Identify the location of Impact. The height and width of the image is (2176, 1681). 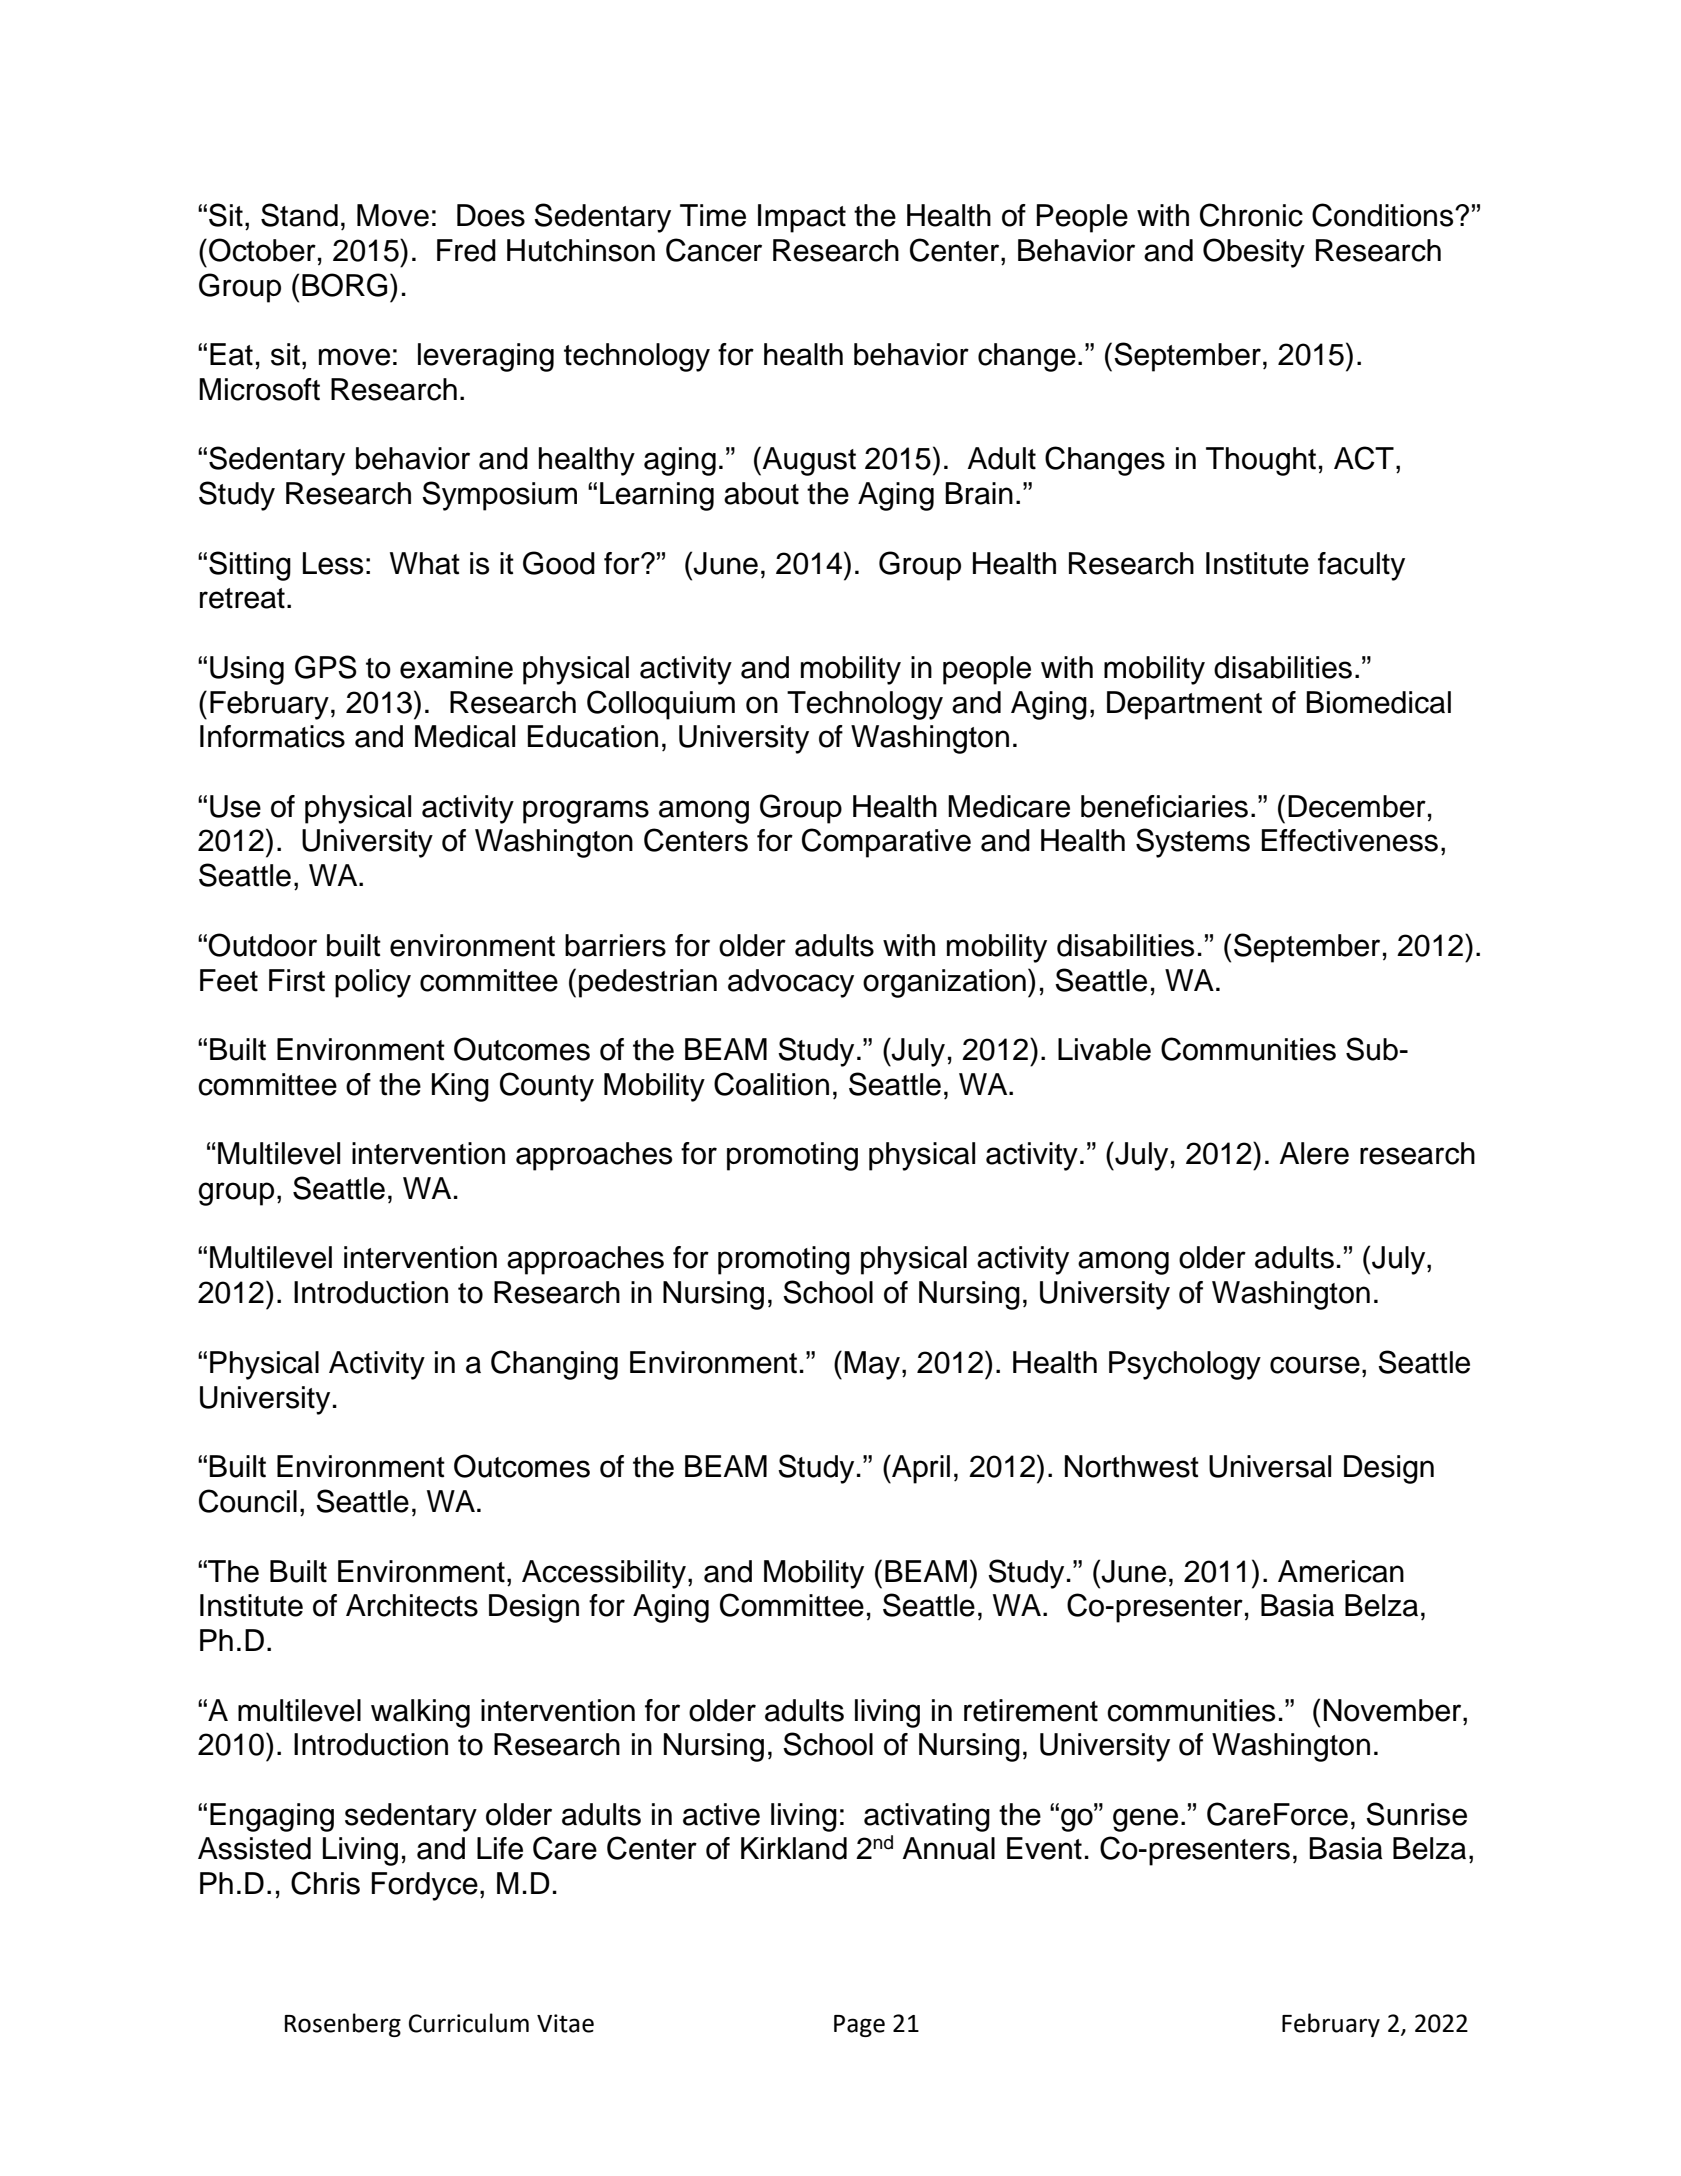
(802, 218).
